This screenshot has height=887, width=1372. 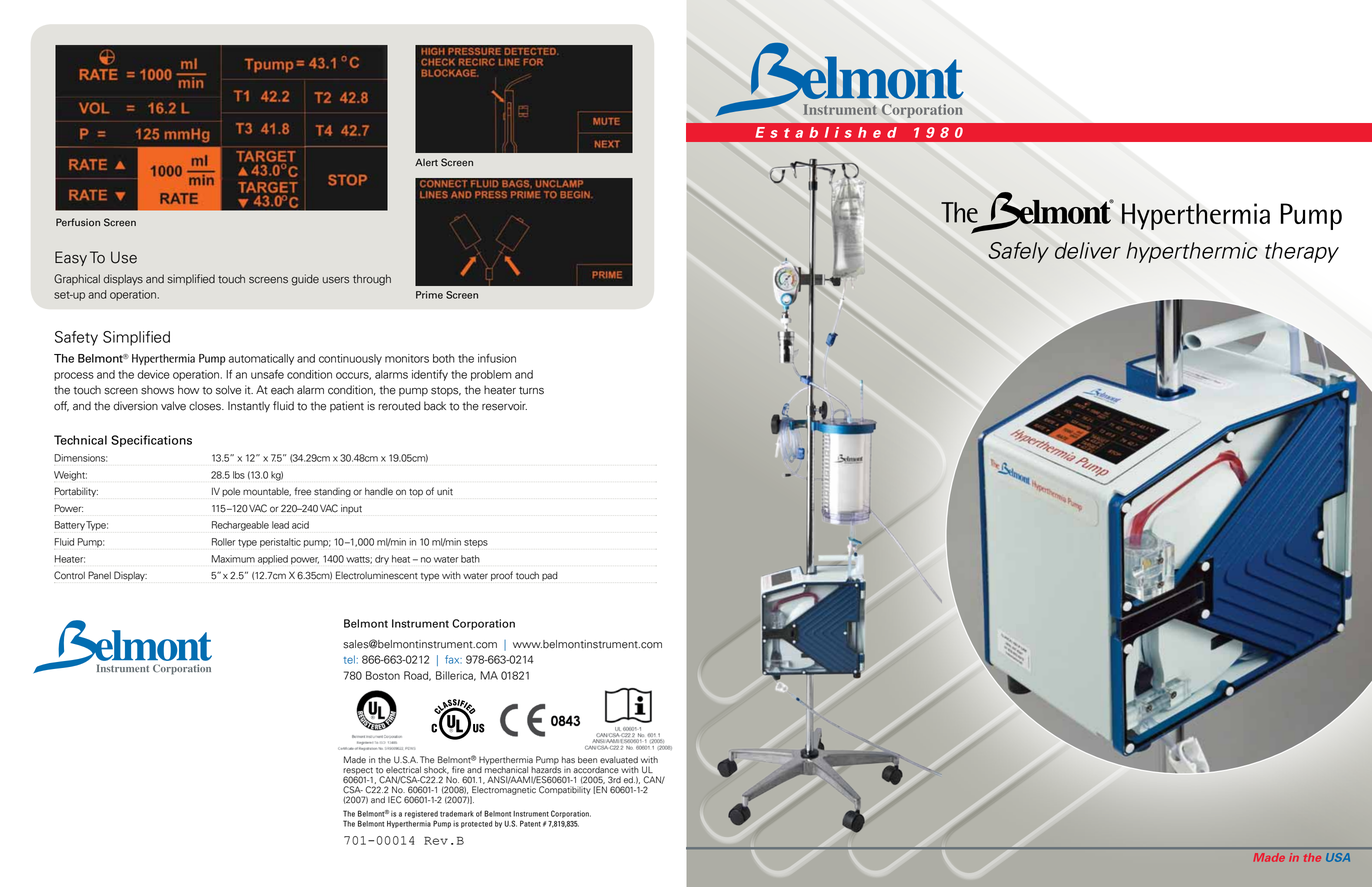 What do you see at coordinates (565, 790) in the screenshot?
I see `Compatibility` at bounding box center [565, 790].
